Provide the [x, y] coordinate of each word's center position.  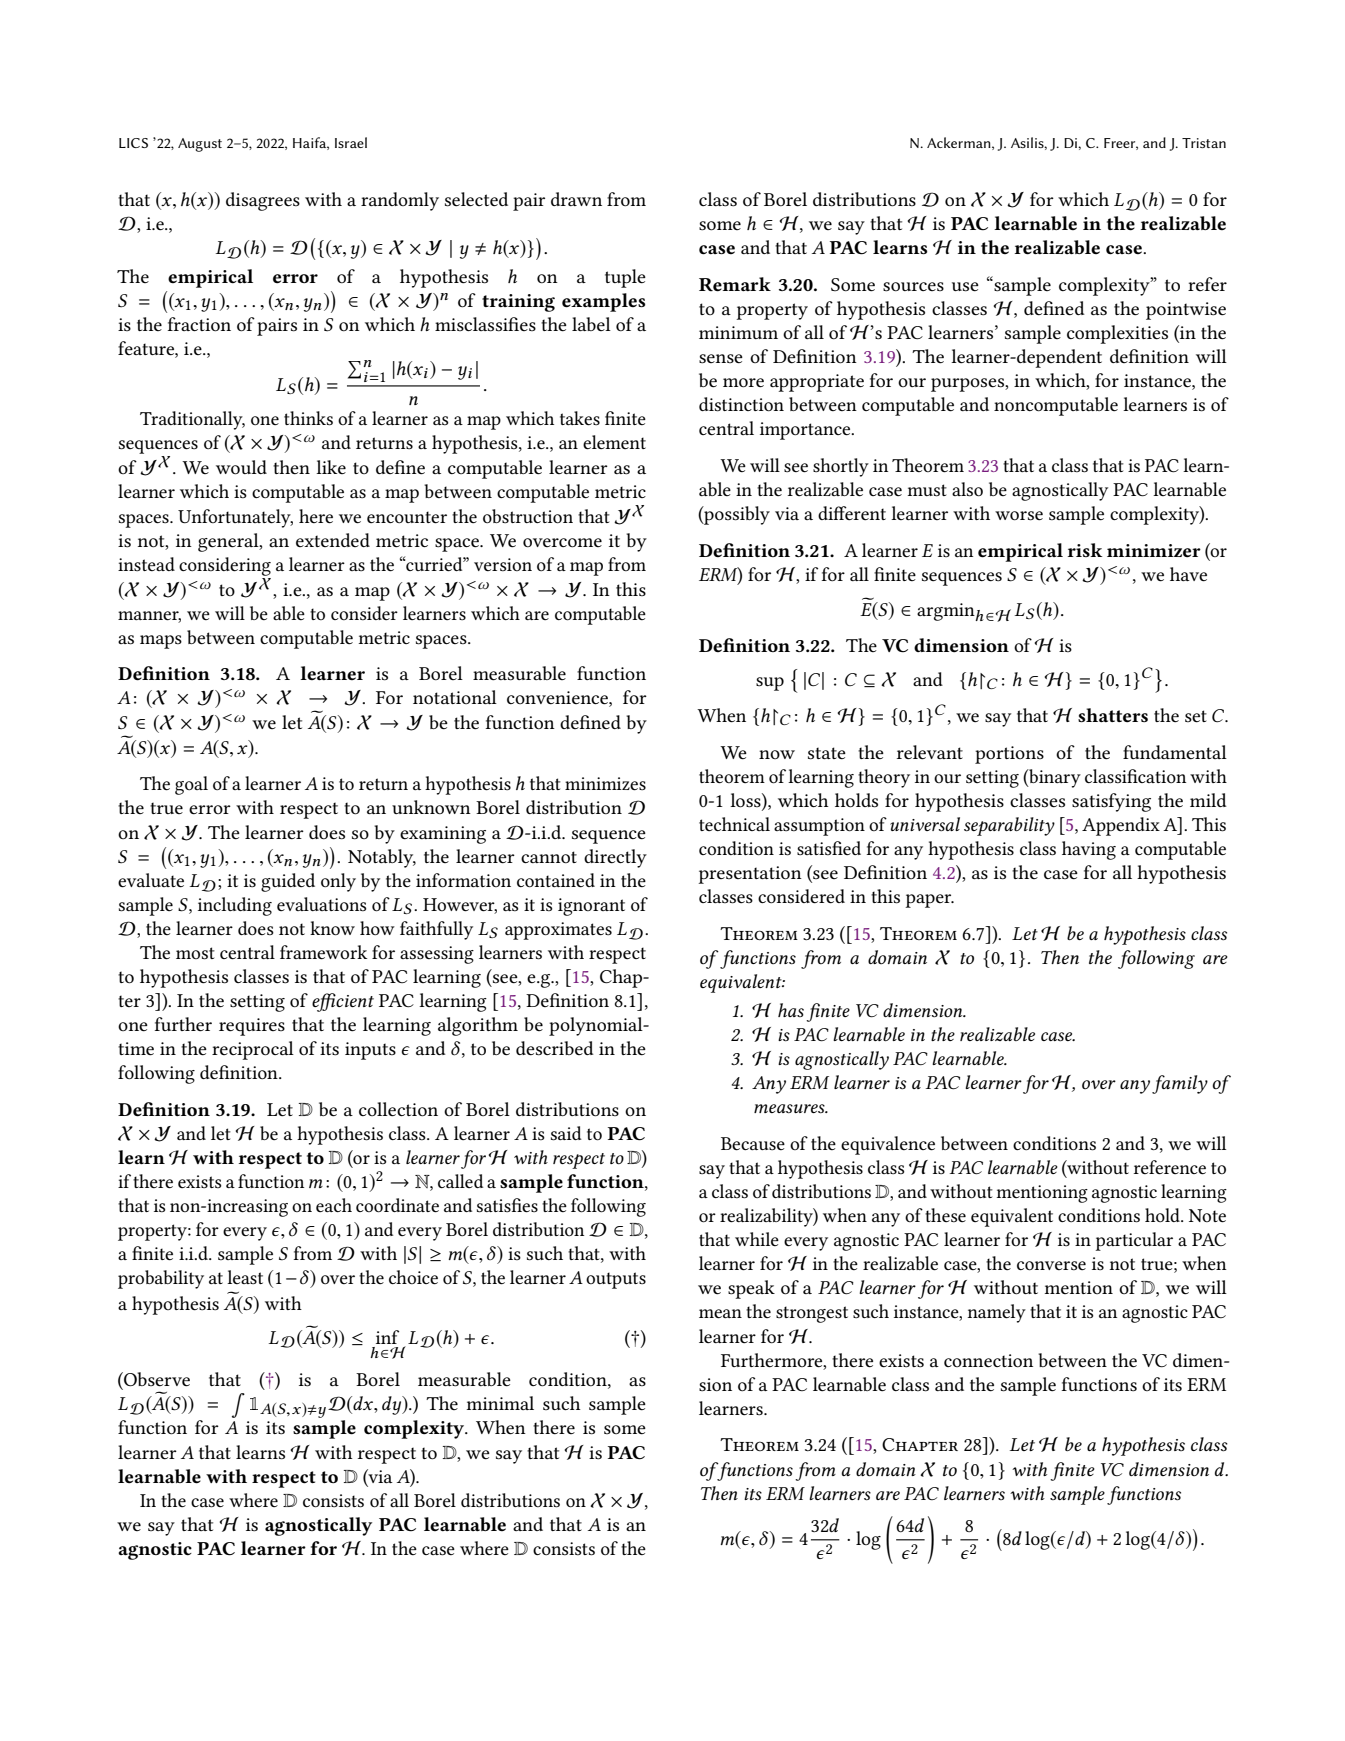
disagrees [263, 201]
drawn [576, 199]
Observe [156, 1379]
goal [191, 785]
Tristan [1204, 143]
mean [720, 1314]
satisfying [1111, 802]
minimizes [605, 784]
